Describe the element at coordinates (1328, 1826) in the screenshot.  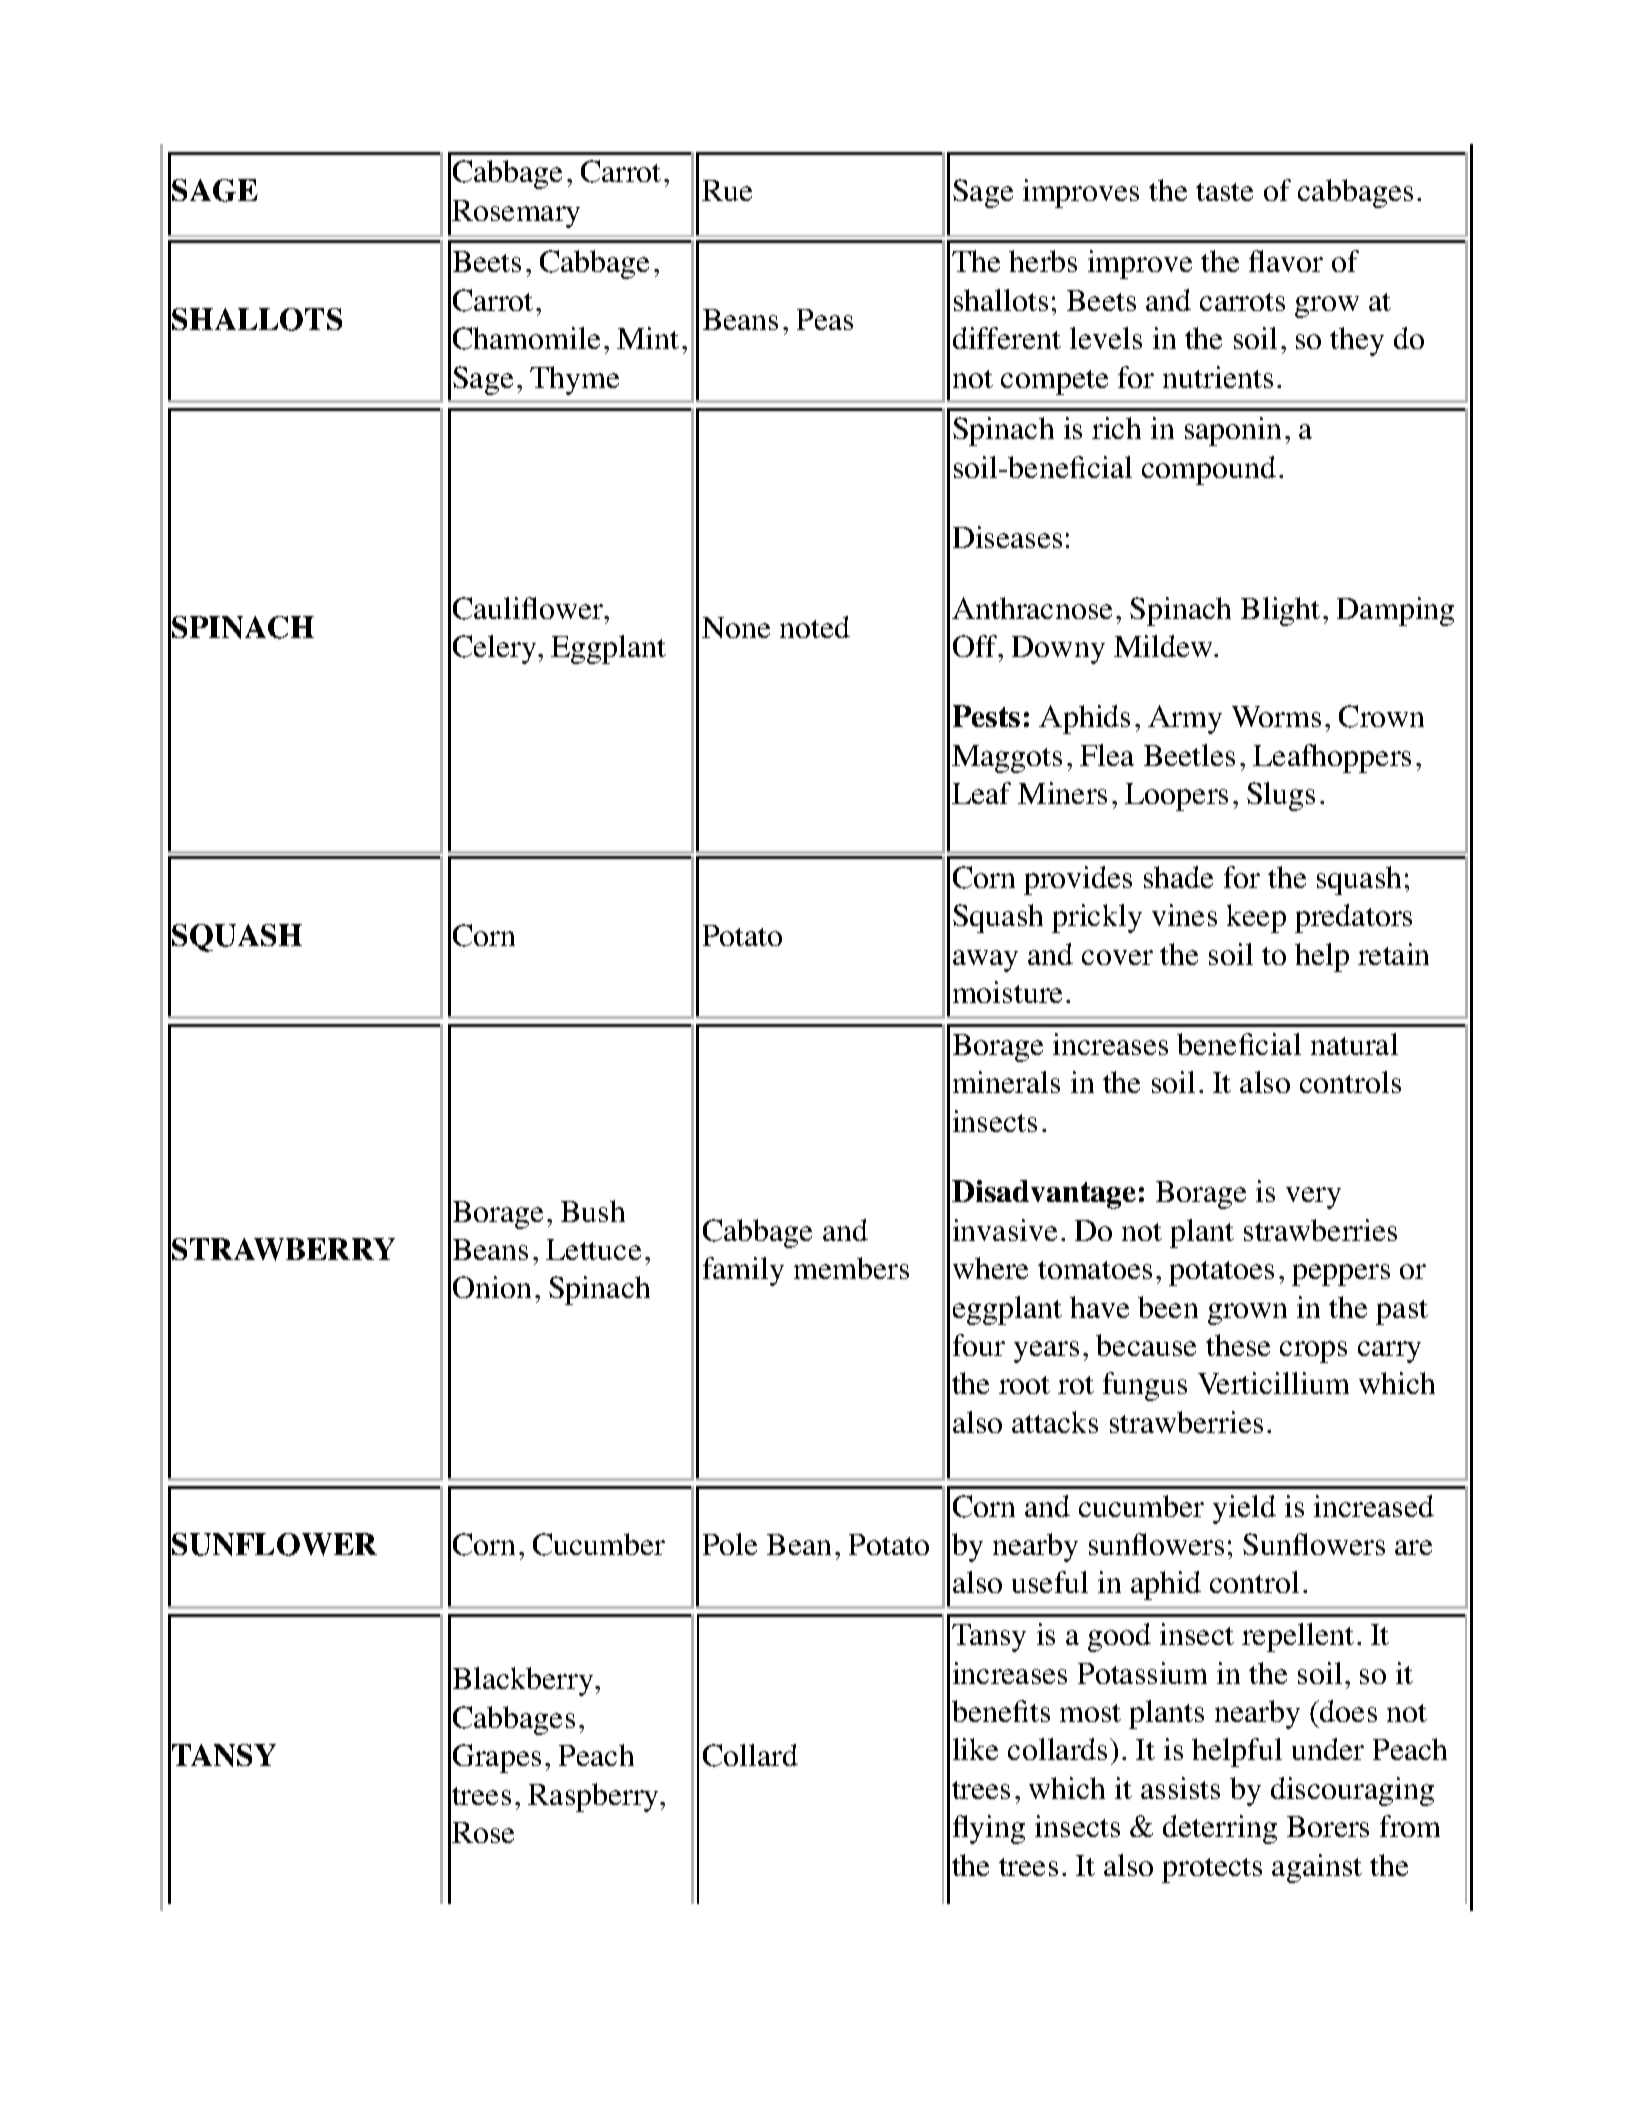
I see `Borers` at that location.
